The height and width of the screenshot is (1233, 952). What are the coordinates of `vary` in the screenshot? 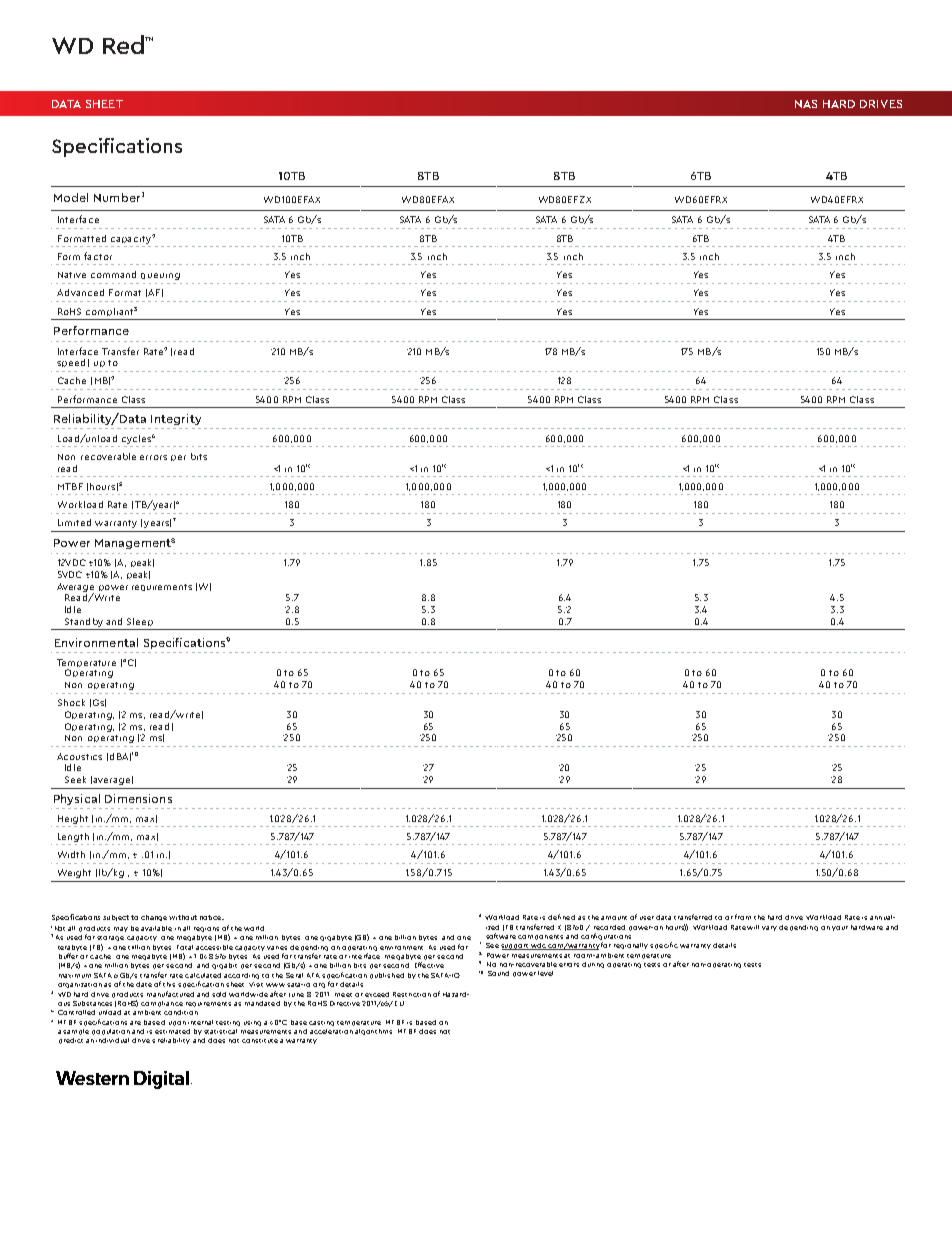 It's located at (769, 928).
